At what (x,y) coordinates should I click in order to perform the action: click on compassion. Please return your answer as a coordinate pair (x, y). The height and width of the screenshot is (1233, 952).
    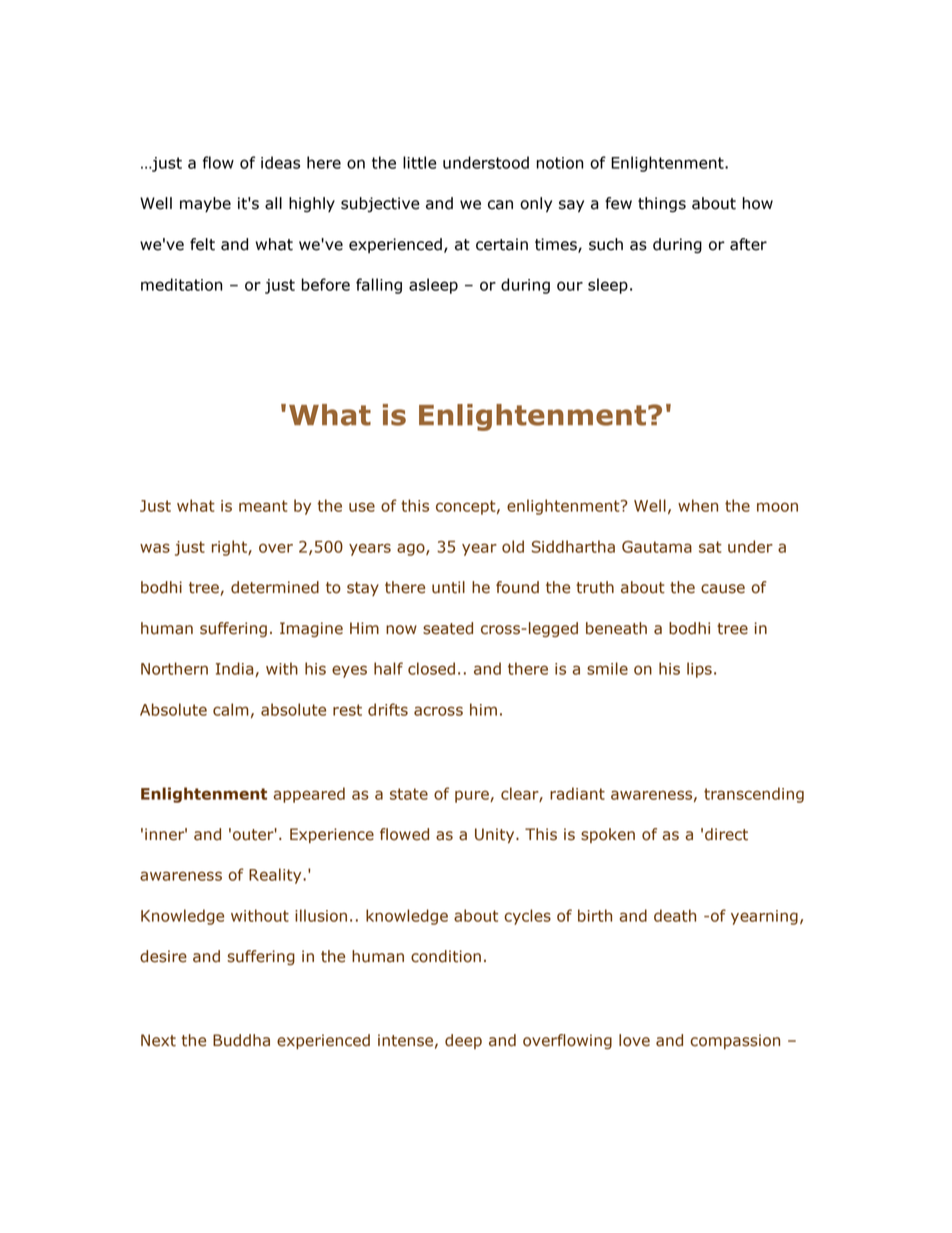
    Looking at the image, I should click on (735, 1041).
